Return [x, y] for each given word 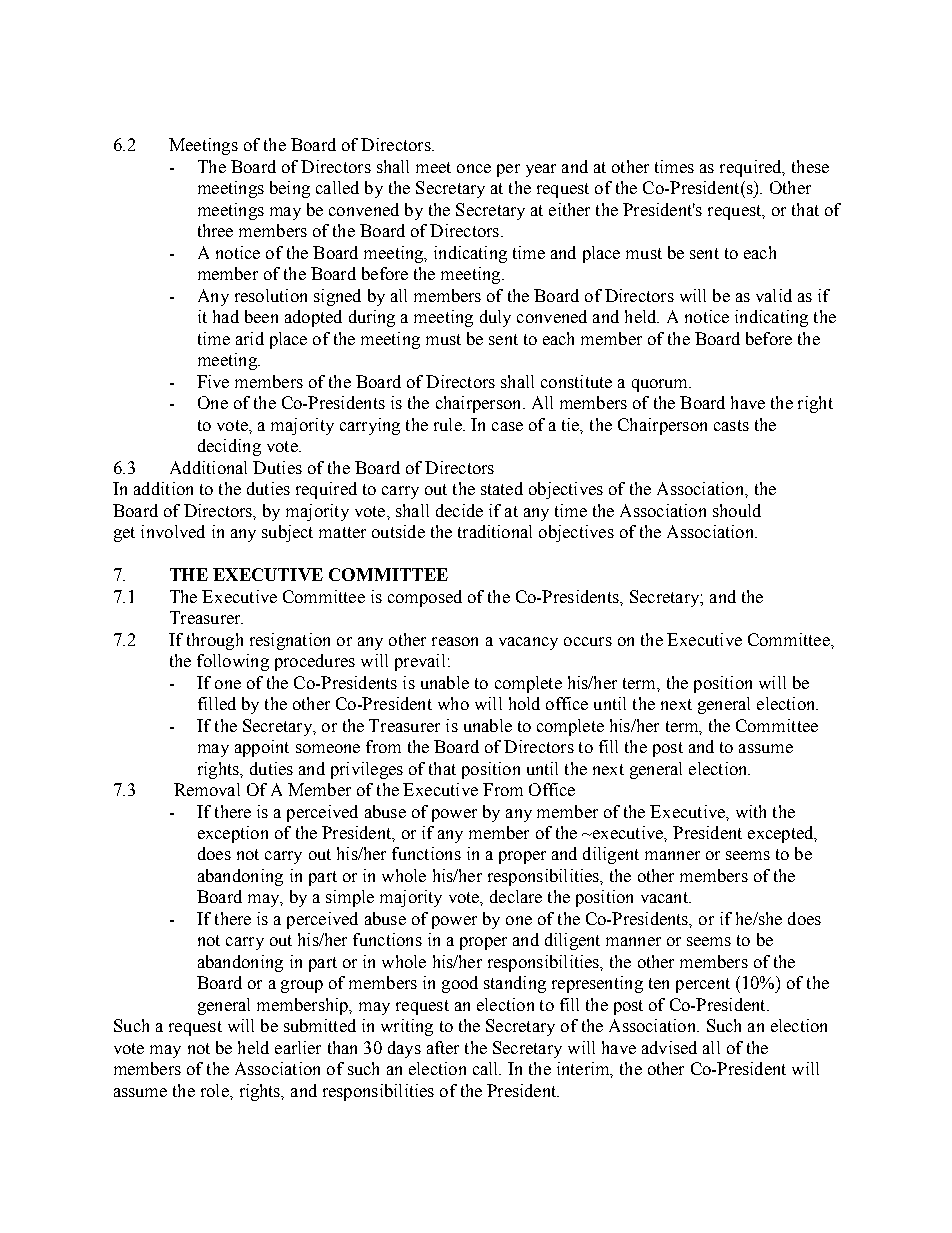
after [443, 1047]
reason [455, 641]
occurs [588, 641]
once [474, 168]
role [216, 1090]
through [215, 641]
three [215, 230]
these [810, 166]
